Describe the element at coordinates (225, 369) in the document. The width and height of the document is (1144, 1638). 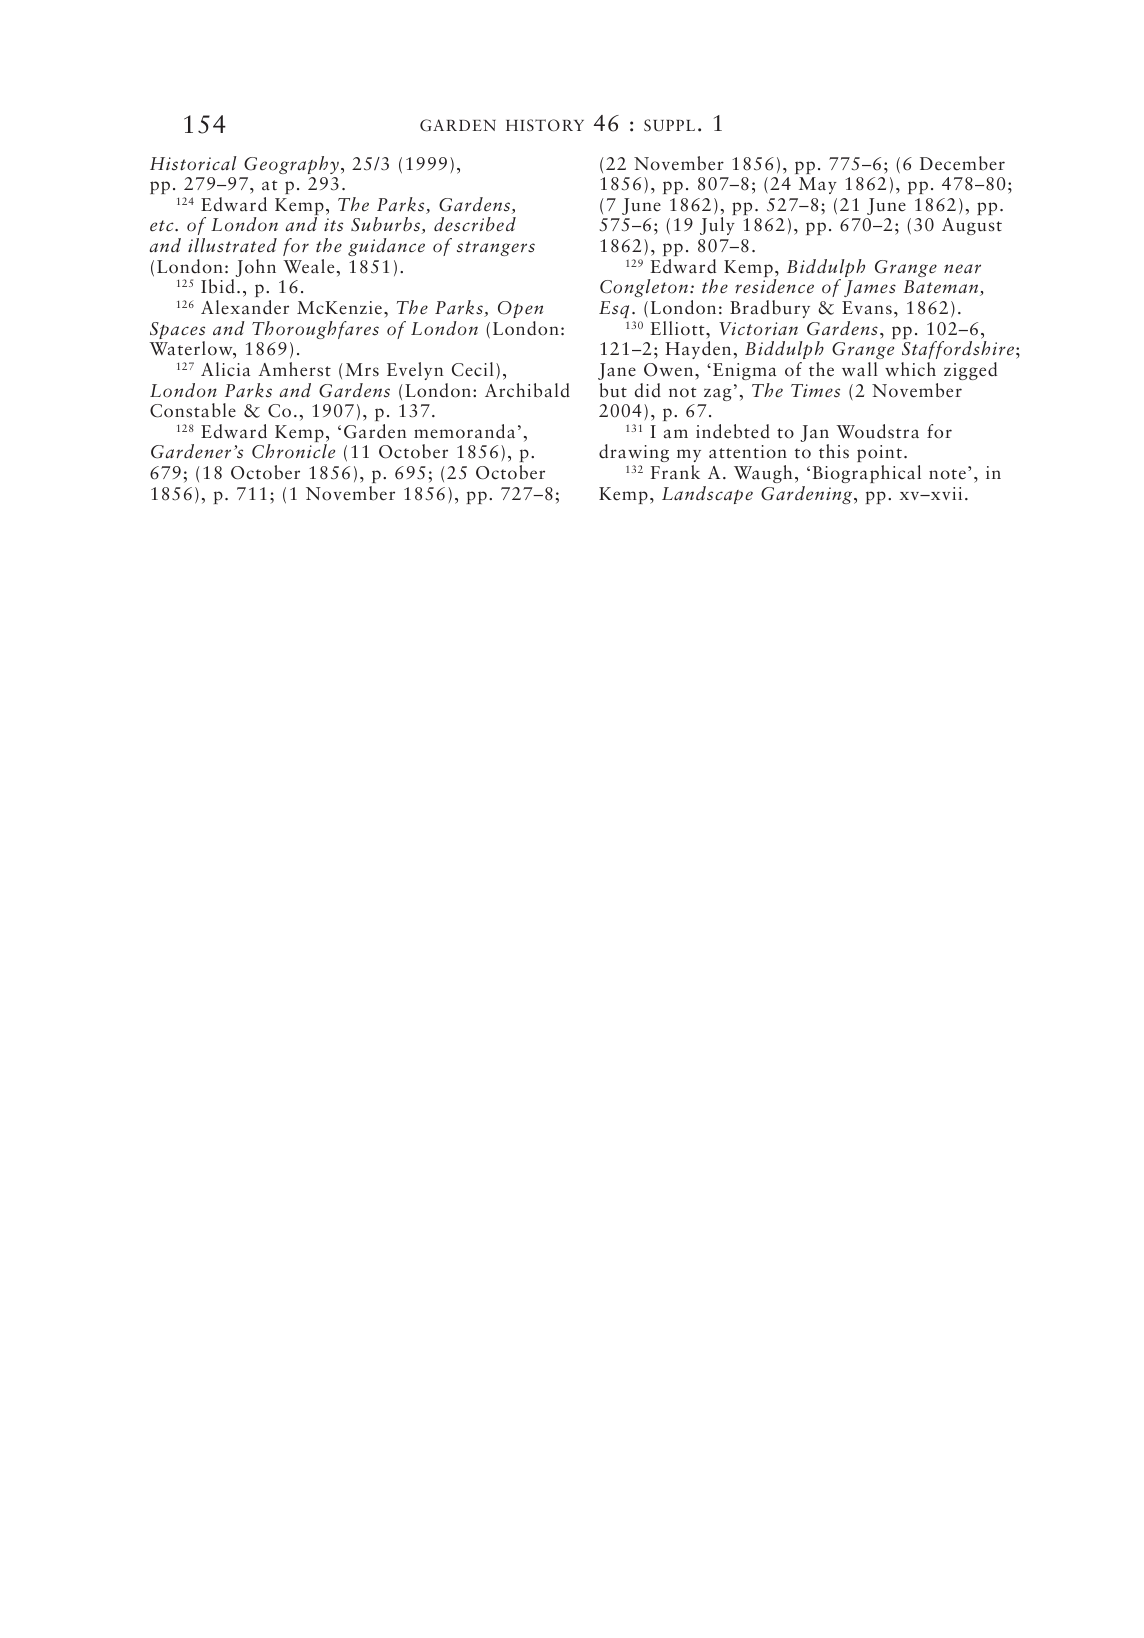
I see `alicia` at that location.
